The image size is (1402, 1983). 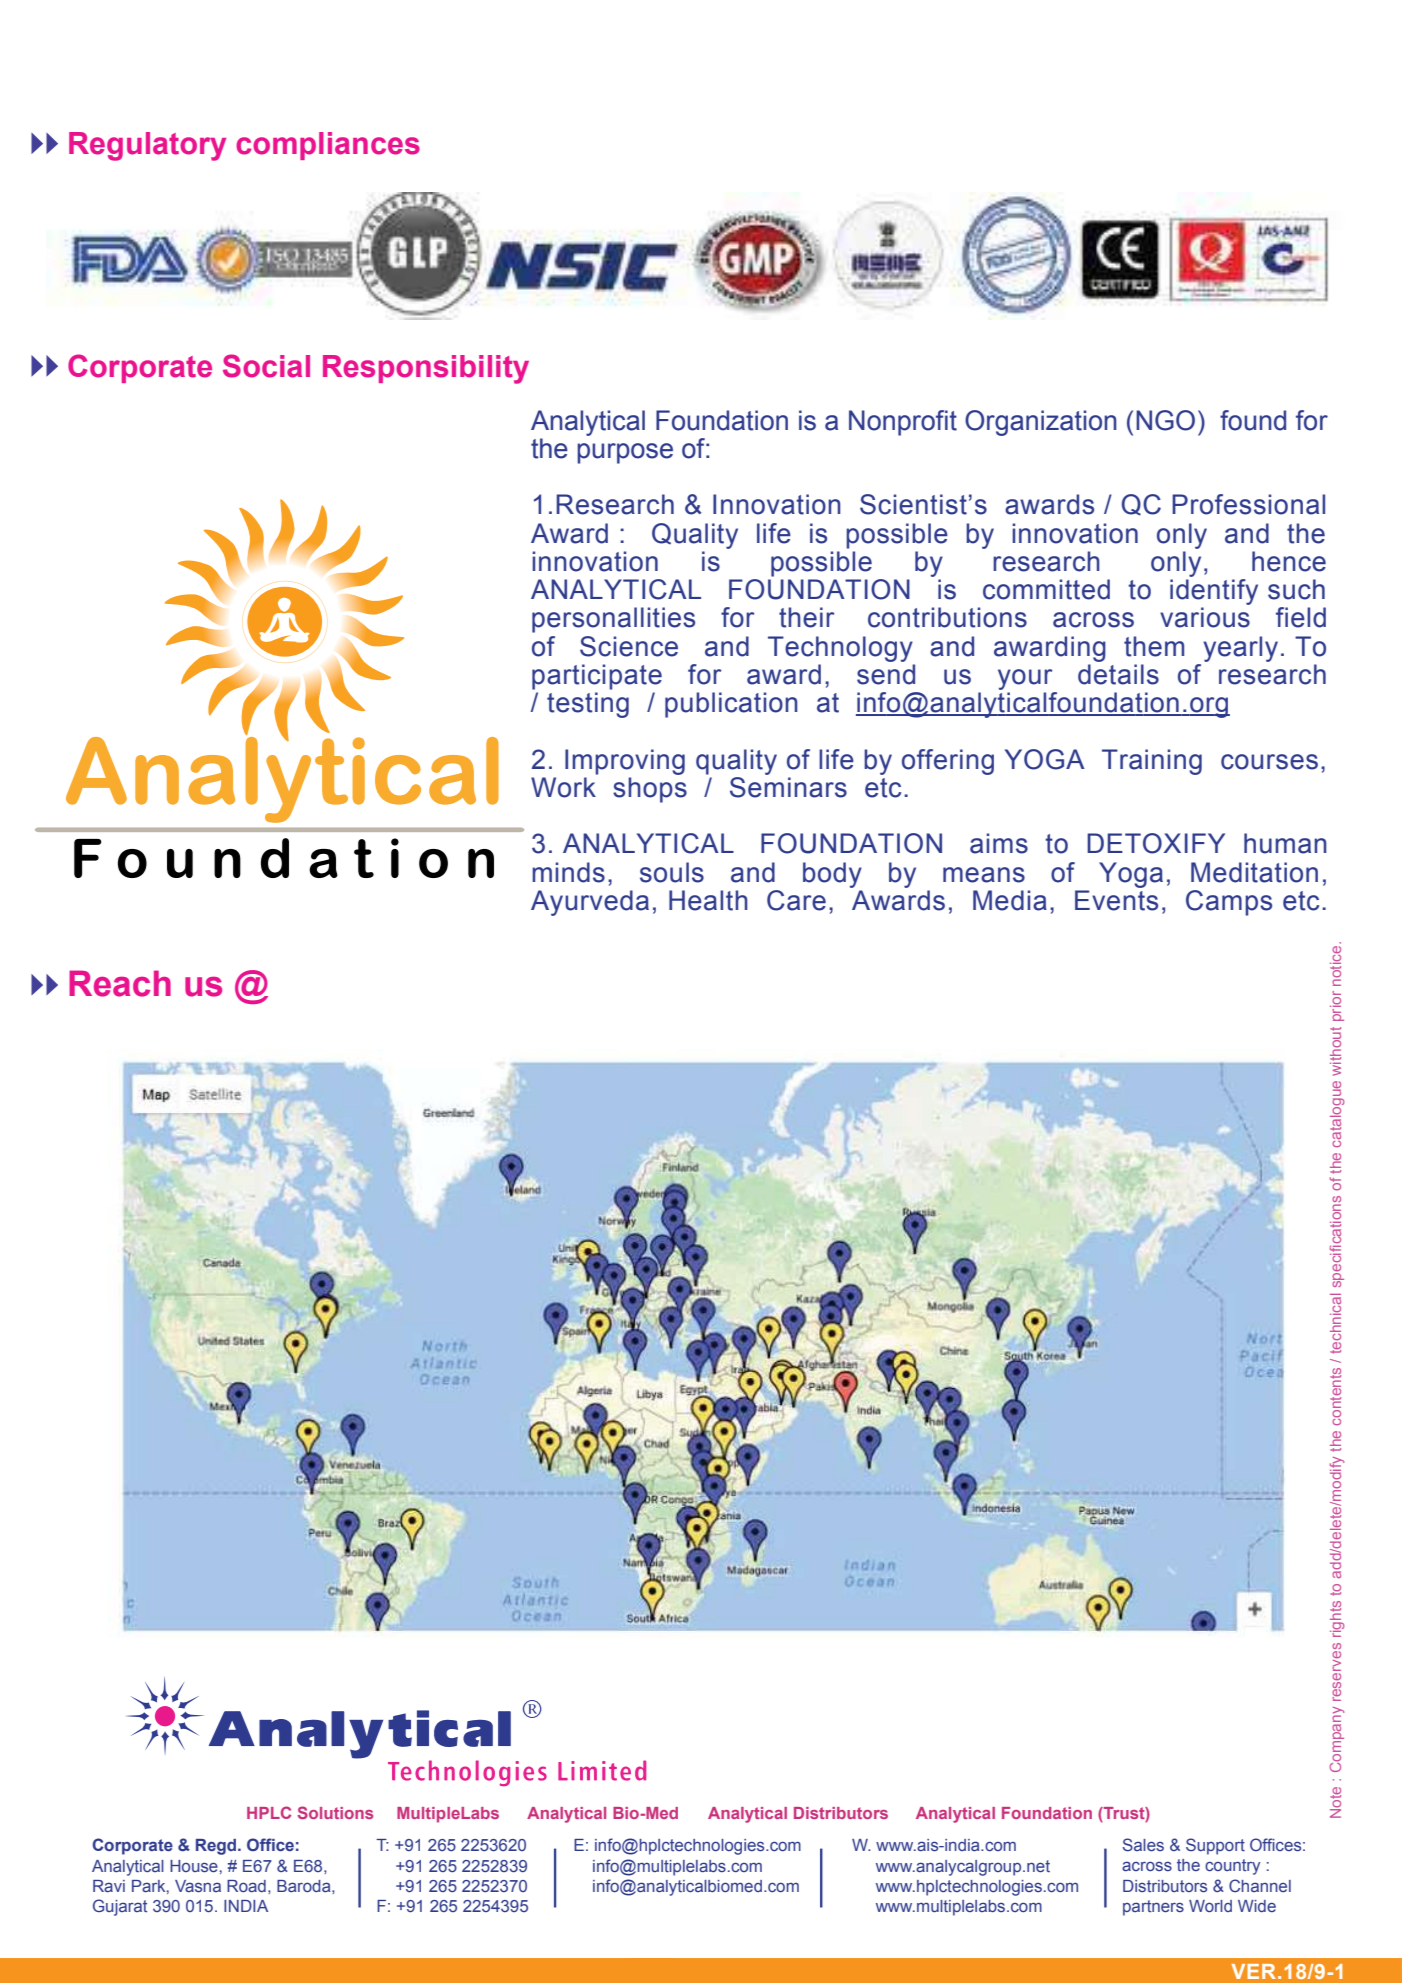 I want to click on NGO, so click(x=1165, y=420).
